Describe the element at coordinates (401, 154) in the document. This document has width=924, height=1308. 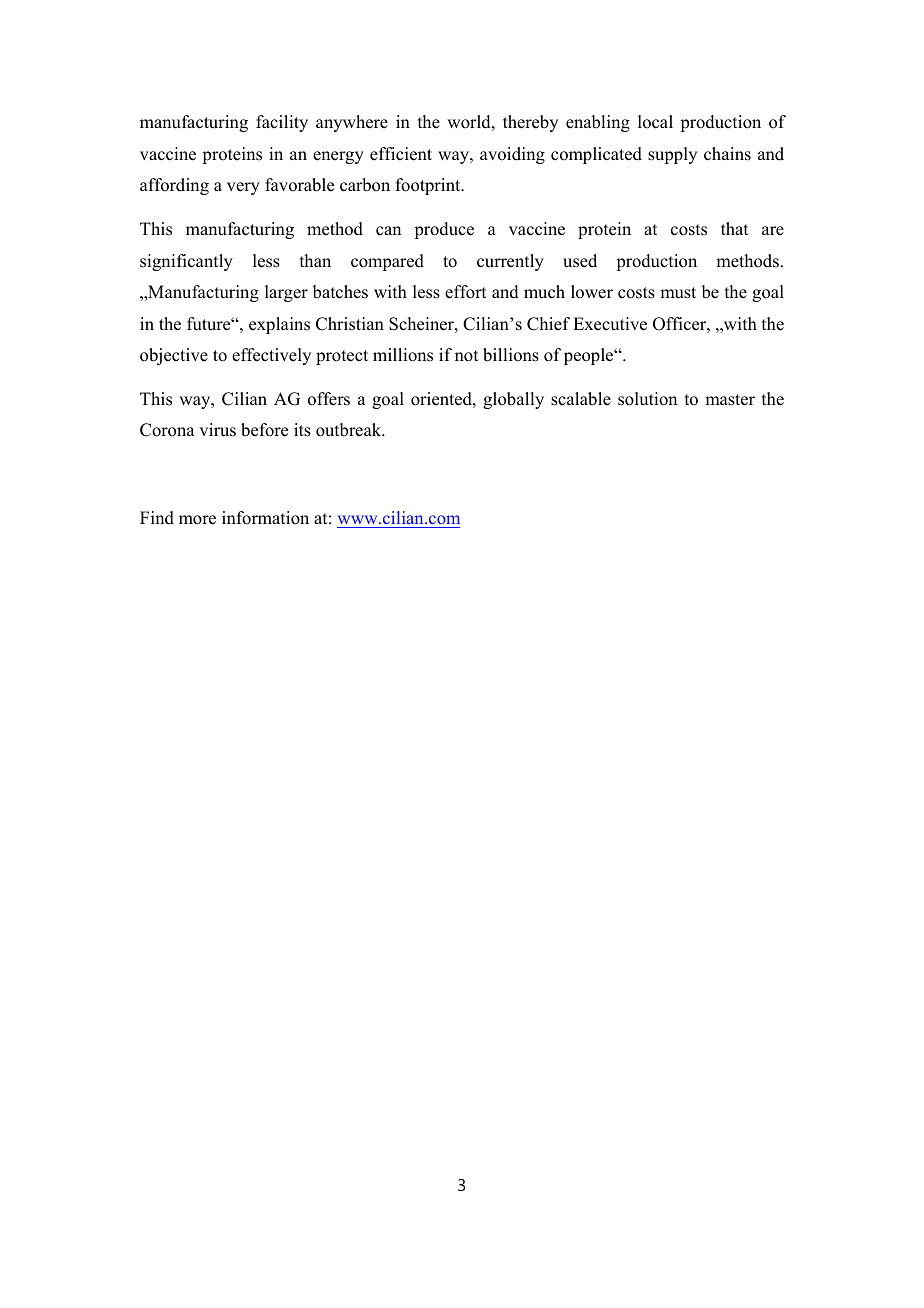
I see `efficient` at that location.
